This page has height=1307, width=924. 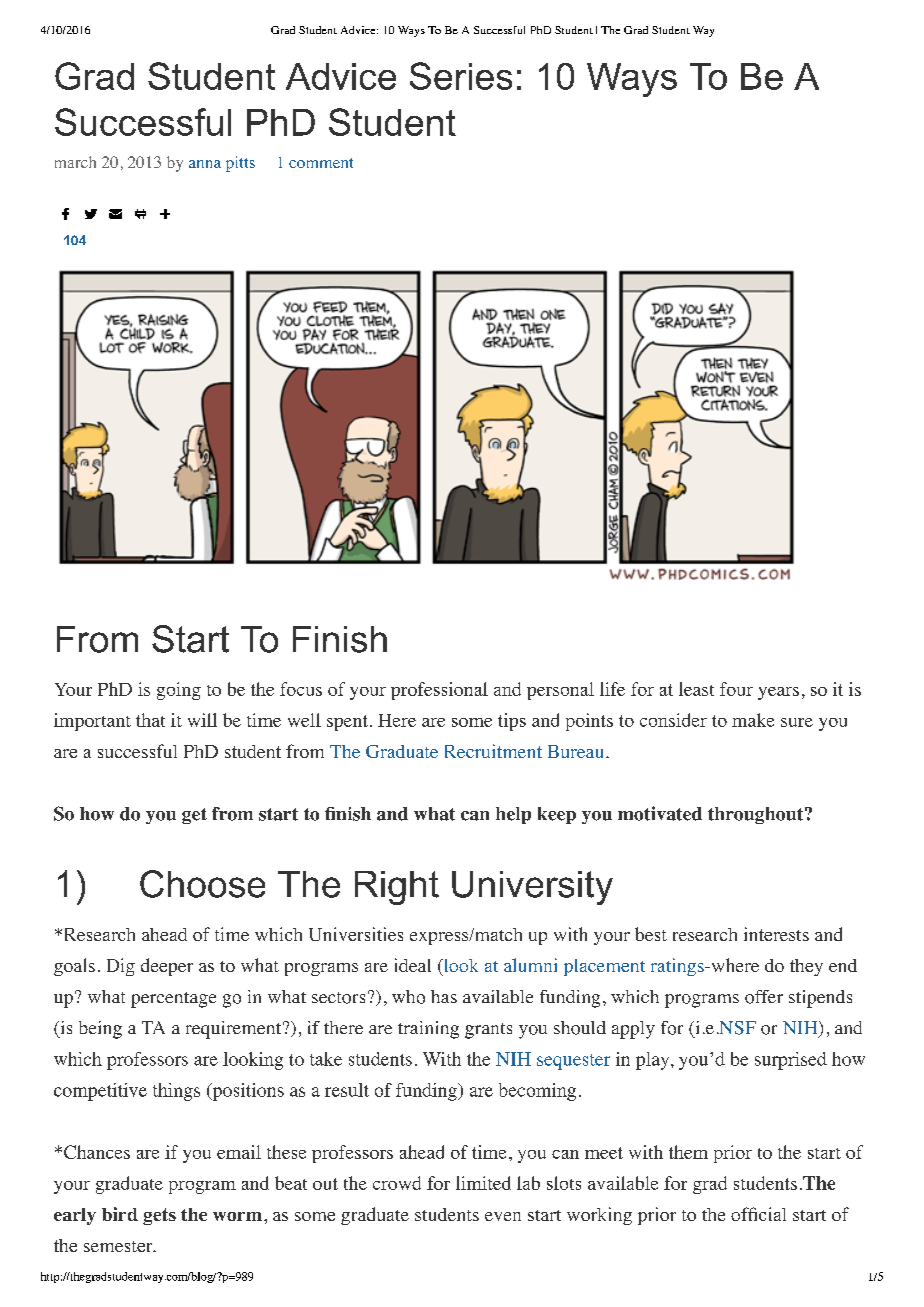 I want to click on professional, so click(x=439, y=691).
